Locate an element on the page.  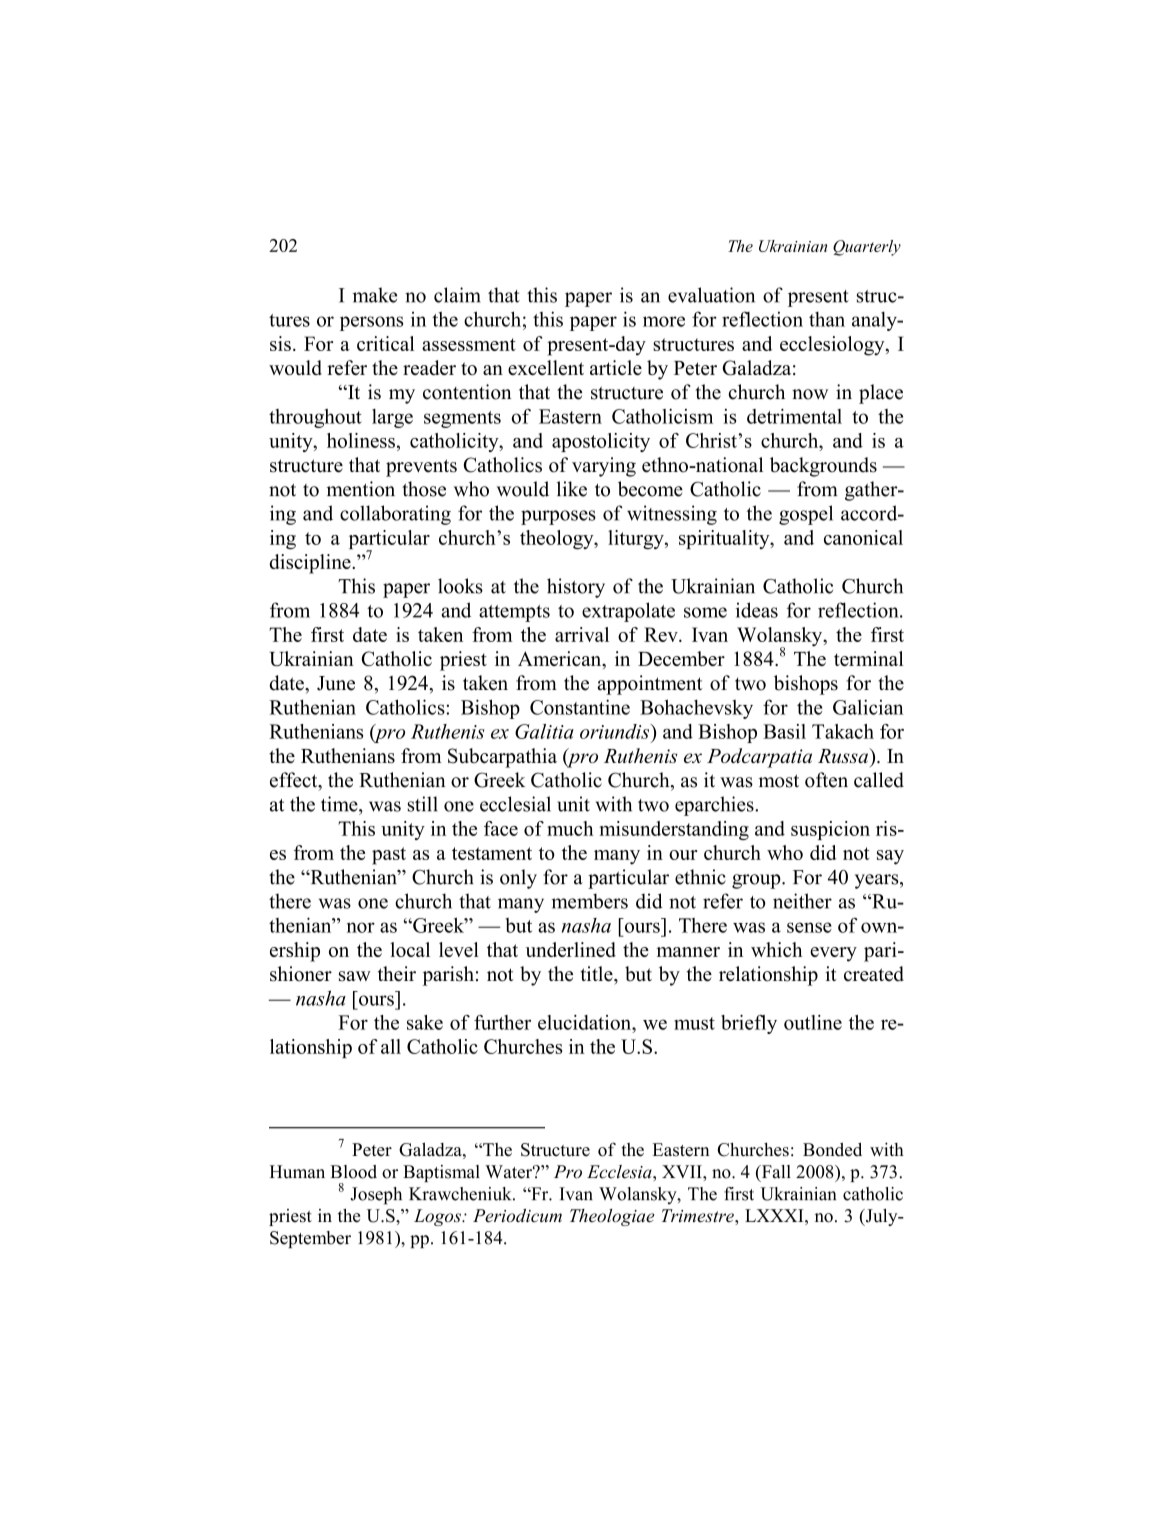
more is located at coordinates (664, 321).
